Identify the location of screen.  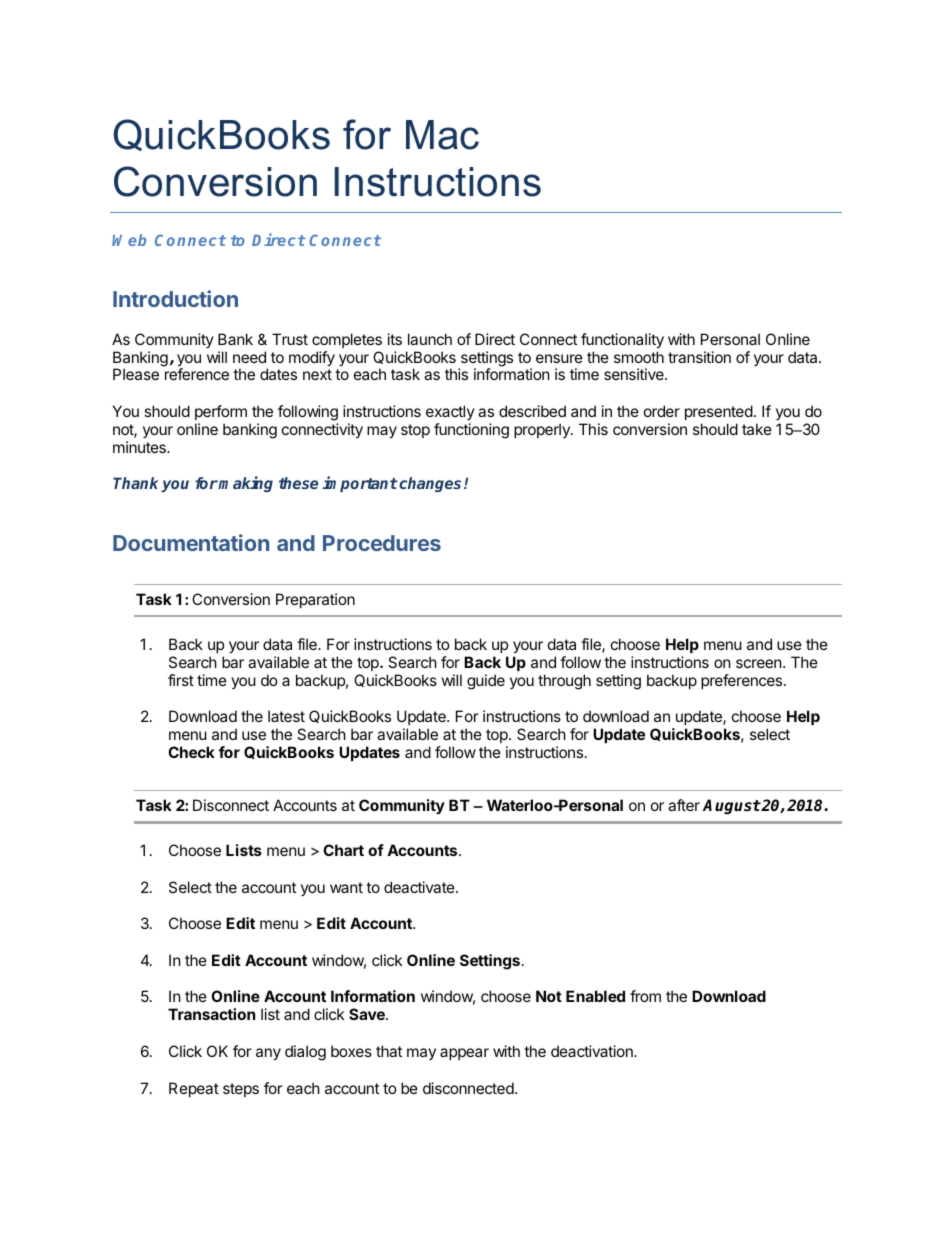
(760, 663).
